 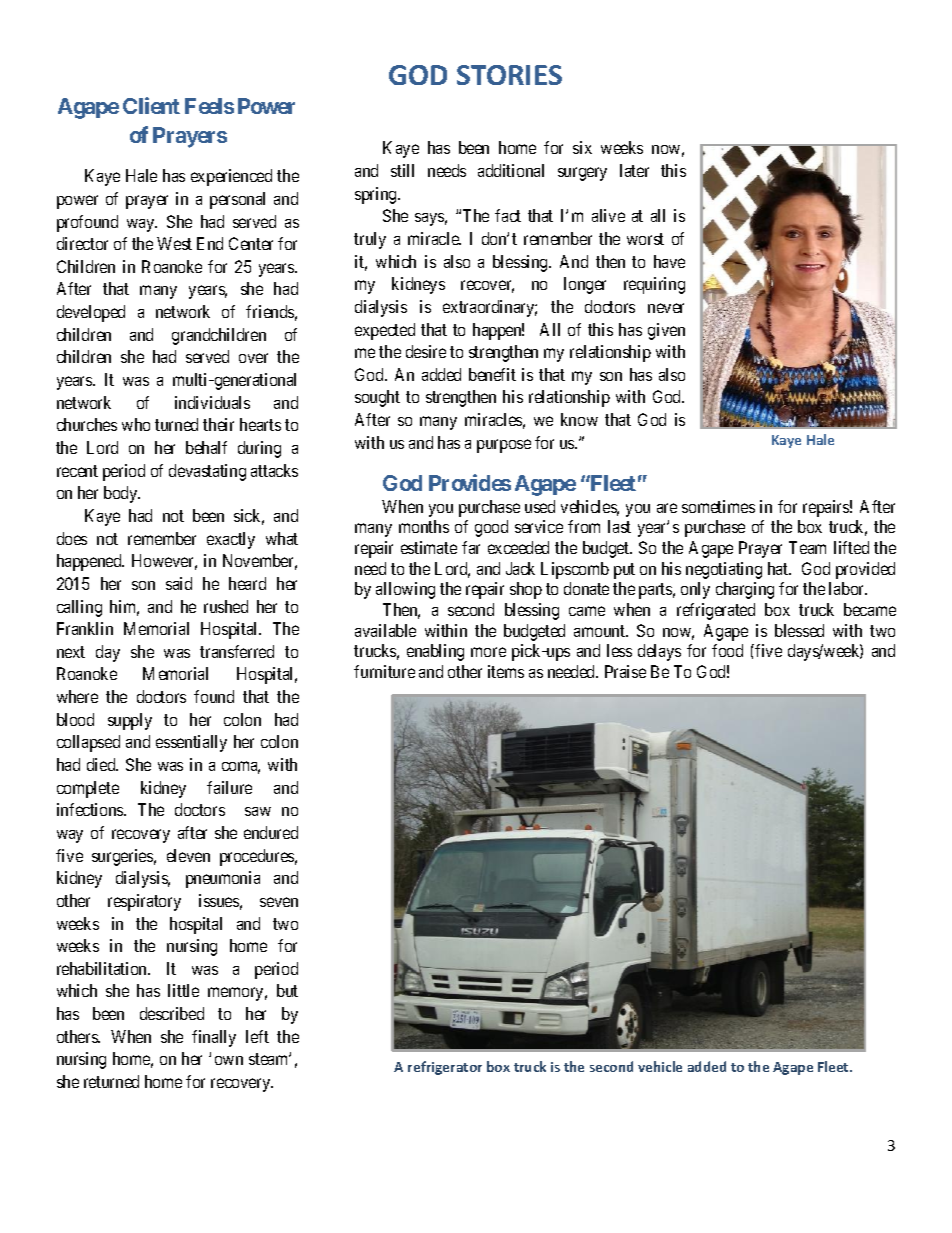 I want to click on who, so click(x=136, y=424).
